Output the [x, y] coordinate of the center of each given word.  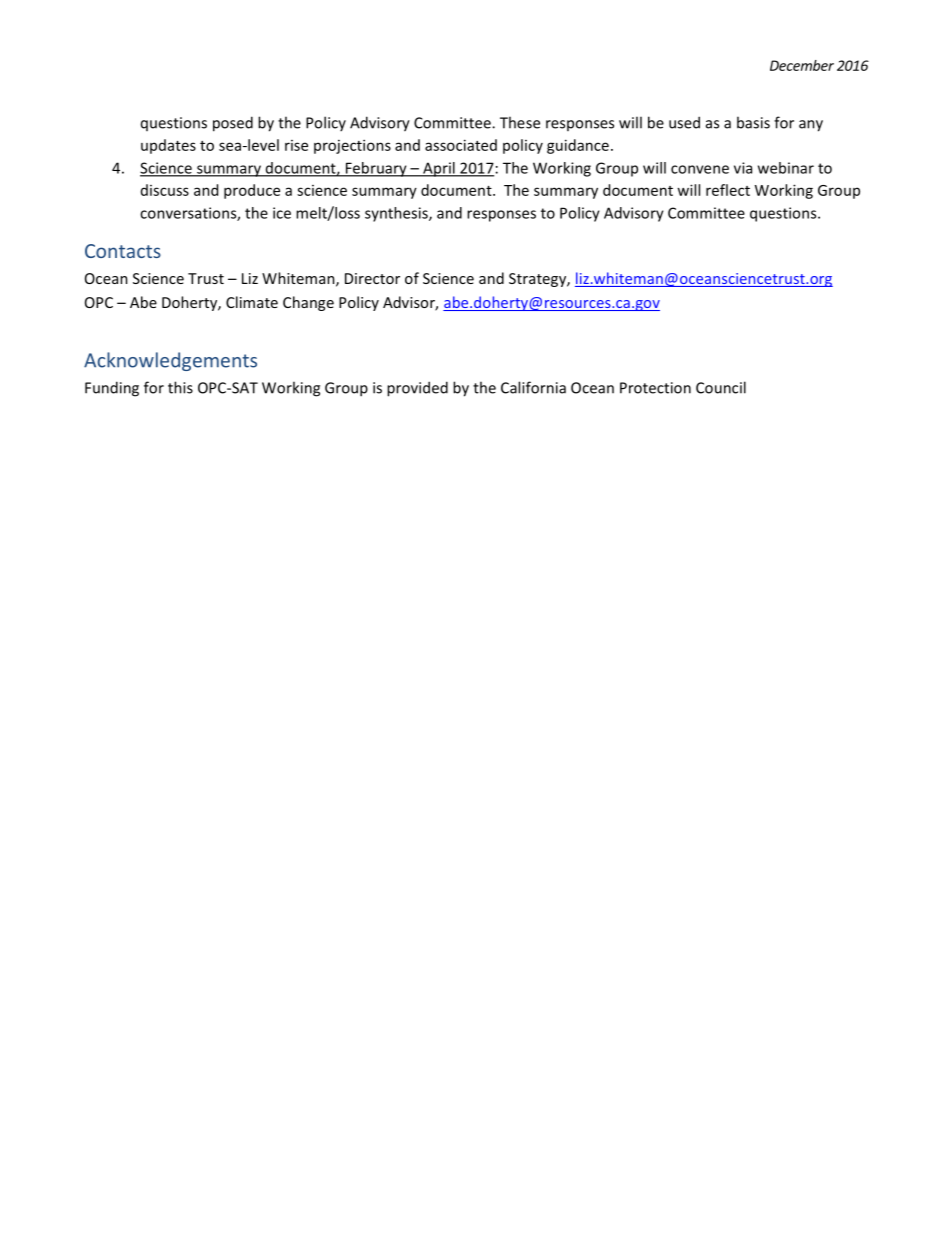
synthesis [397, 214]
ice [282, 213]
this [180, 387]
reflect [728, 190]
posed [233, 124]
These [520, 122]
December [802, 65]
